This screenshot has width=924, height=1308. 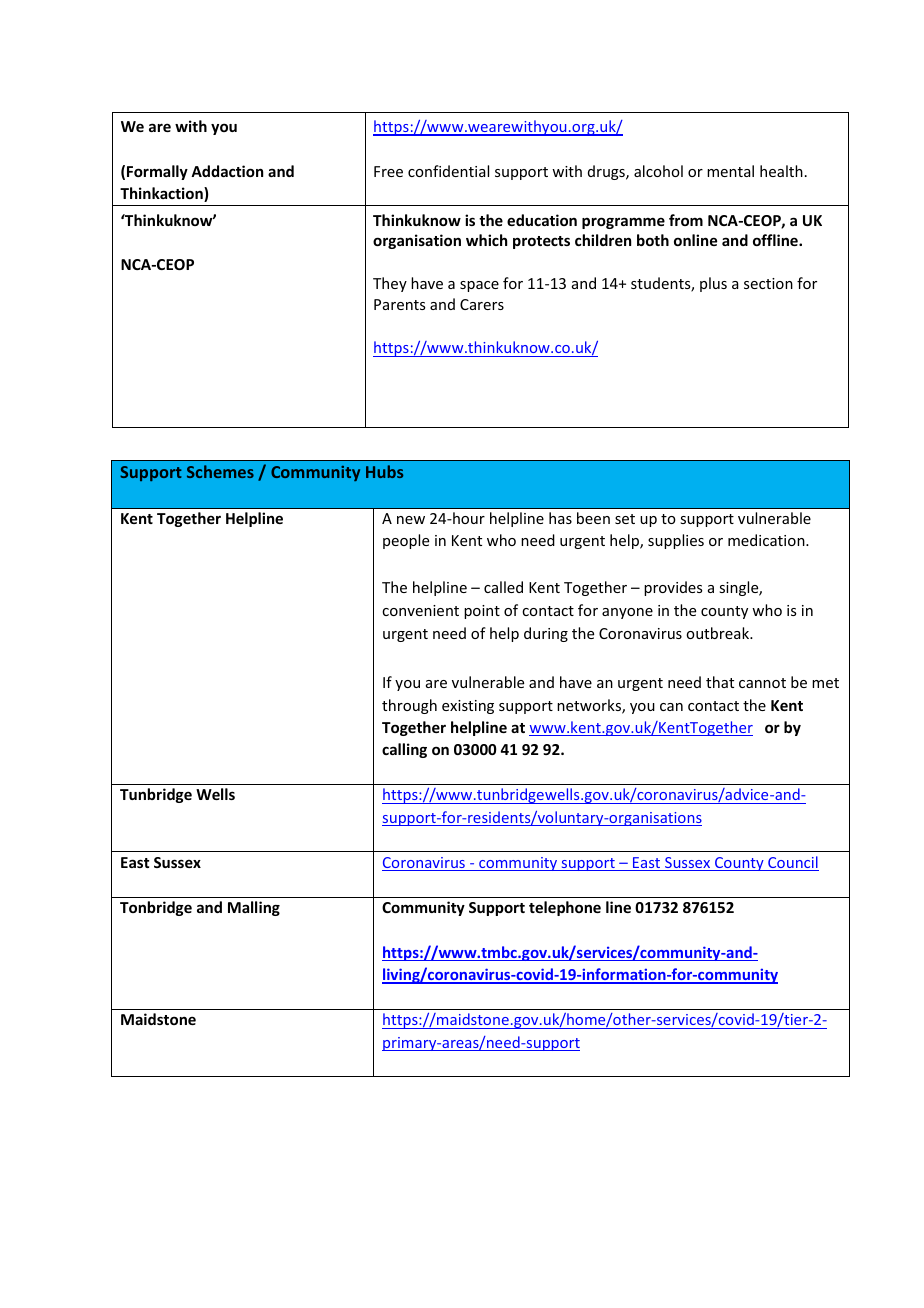 I want to click on confidential, so click(x=448, y=171).
